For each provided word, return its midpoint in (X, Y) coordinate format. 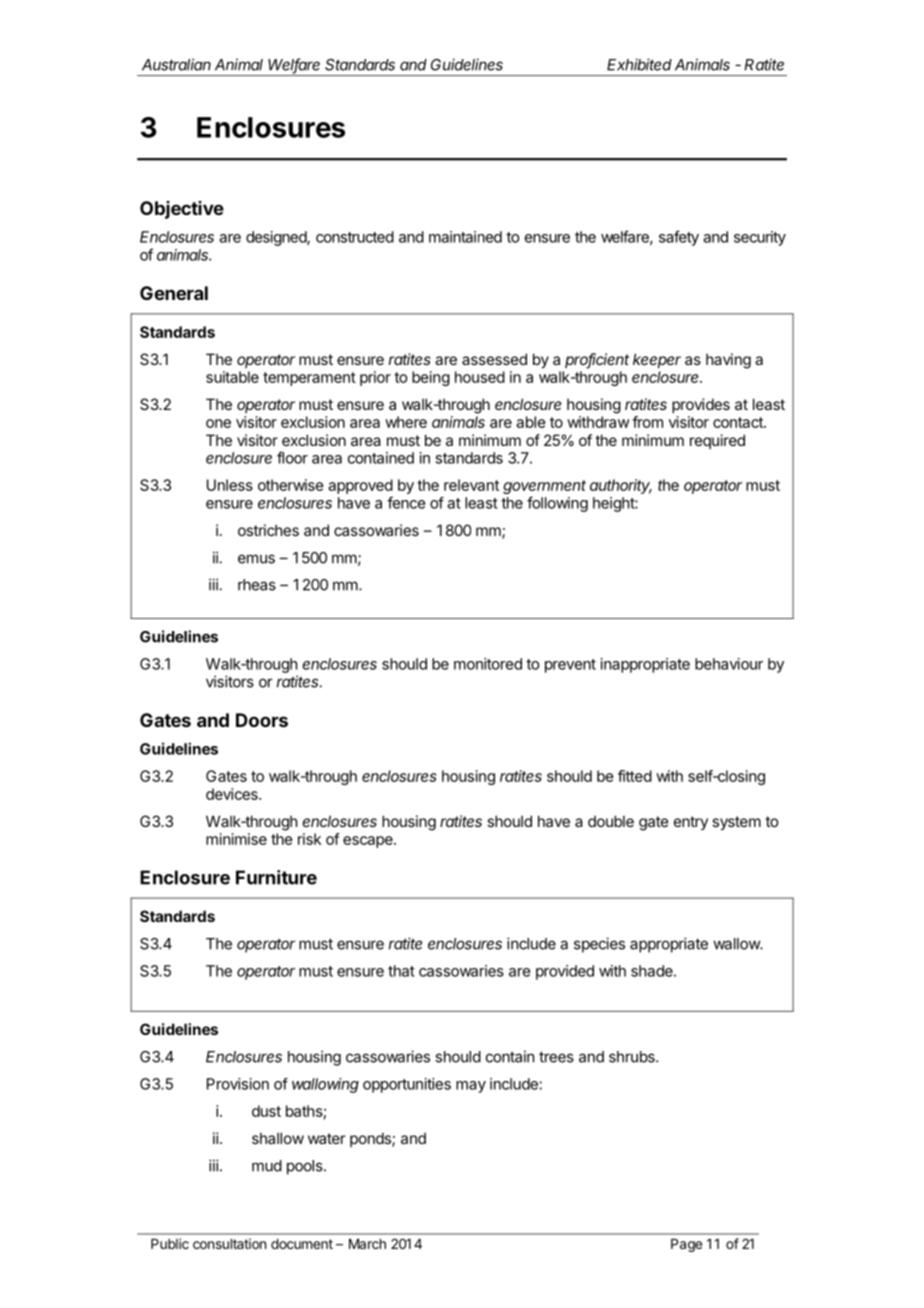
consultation (229, 1243)
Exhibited (639, 64)
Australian (176, 64)
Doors (262, 720)
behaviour (729, 664)
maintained (465, 237)
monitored (488, 664)
